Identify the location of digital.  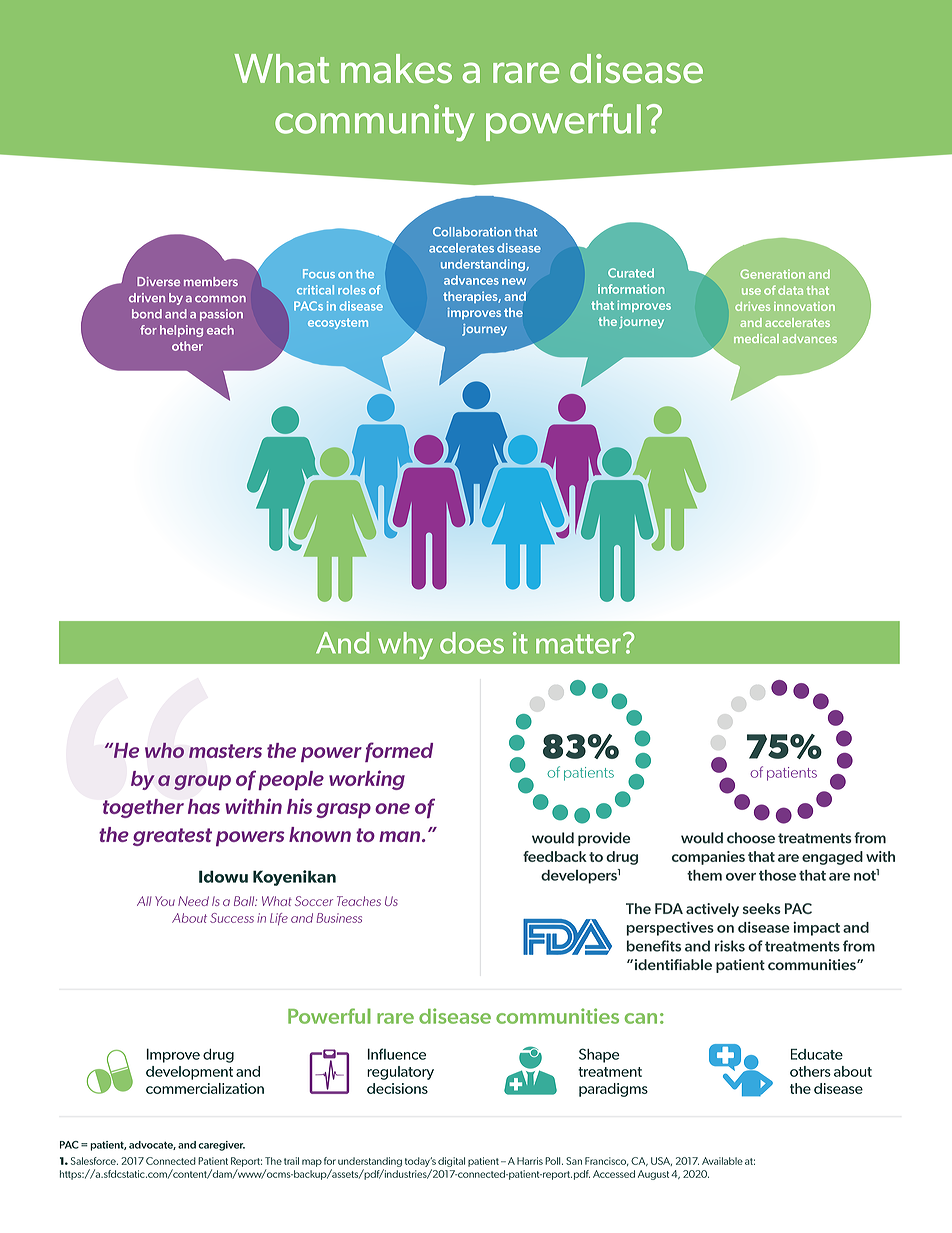
(451, 1162).
